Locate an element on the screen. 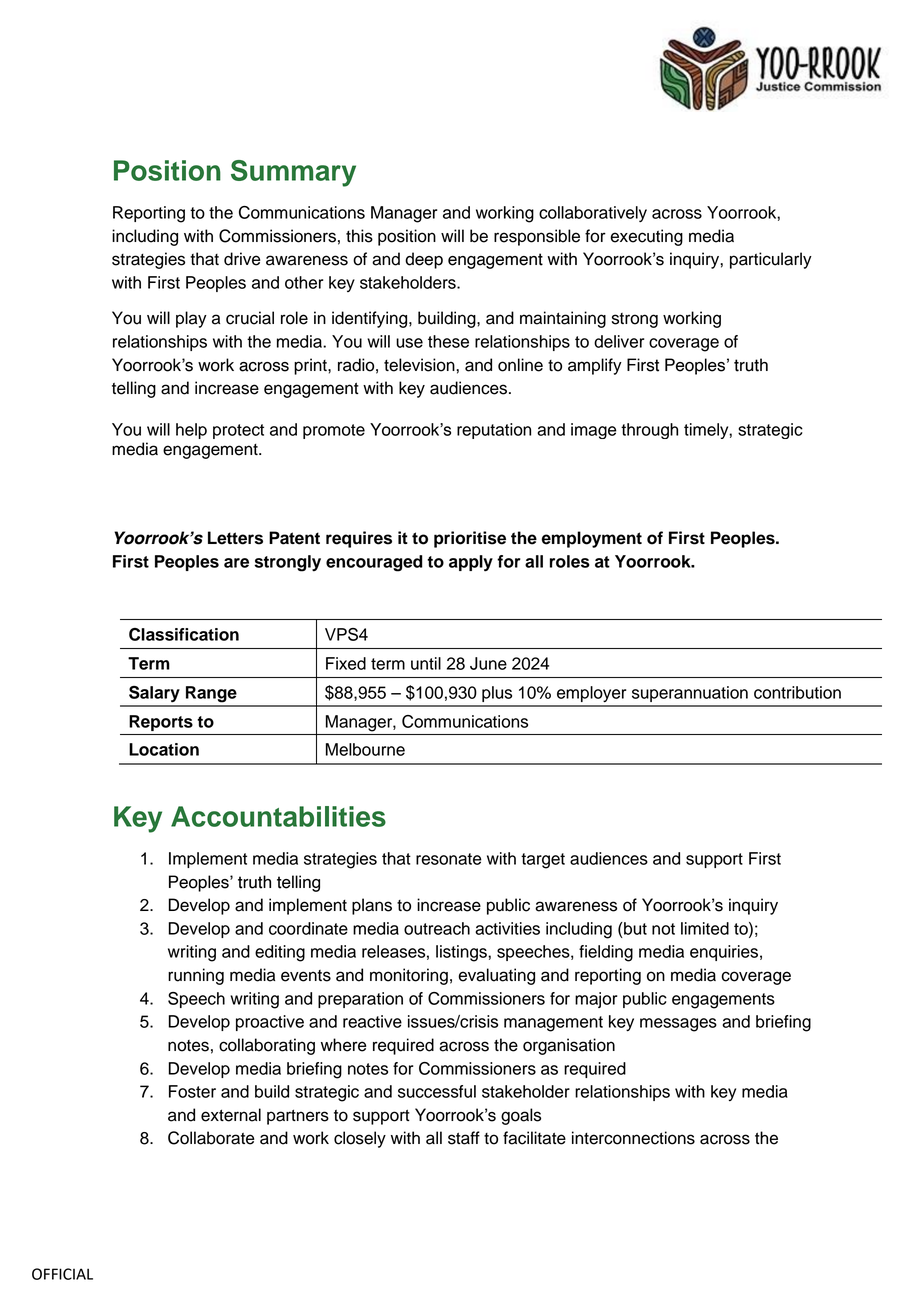 This screenshot has height=1308, width=924. staff is located at coordinates (464, 1138).
